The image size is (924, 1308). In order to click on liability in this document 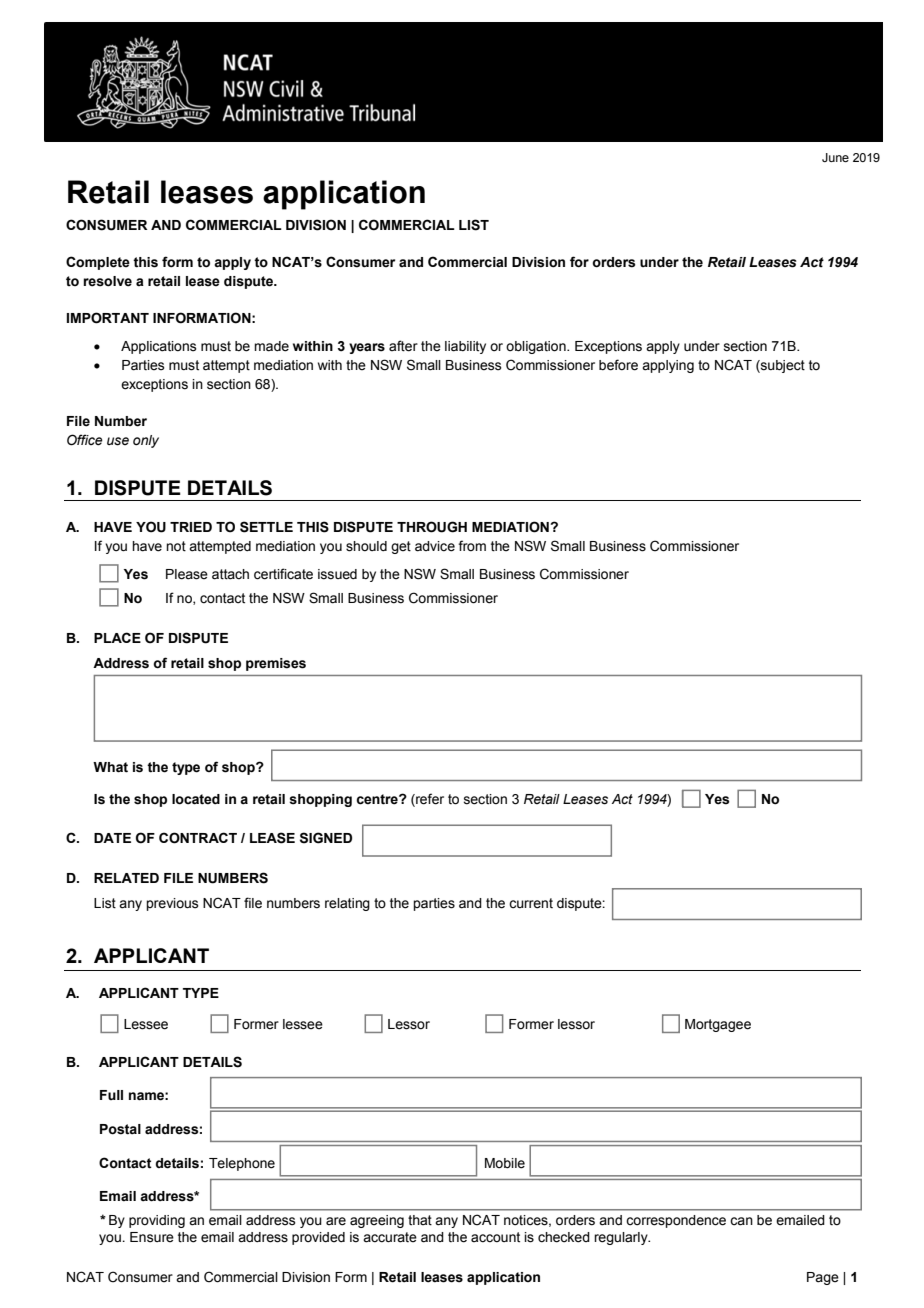, I will do `click(465, 347)`.
